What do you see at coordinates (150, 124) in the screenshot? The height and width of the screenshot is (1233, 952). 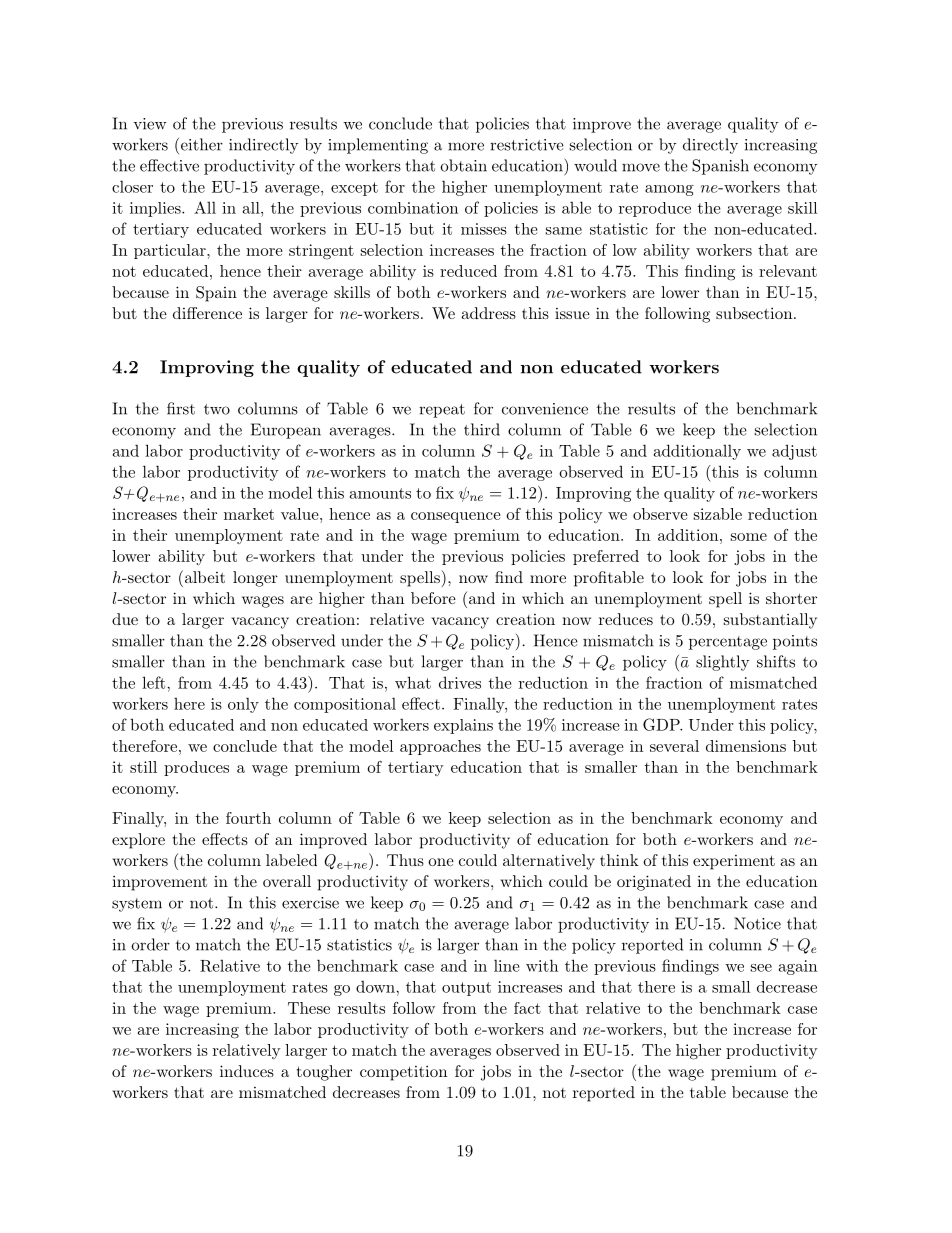 I see `view` at bounding box center [150, 124].
